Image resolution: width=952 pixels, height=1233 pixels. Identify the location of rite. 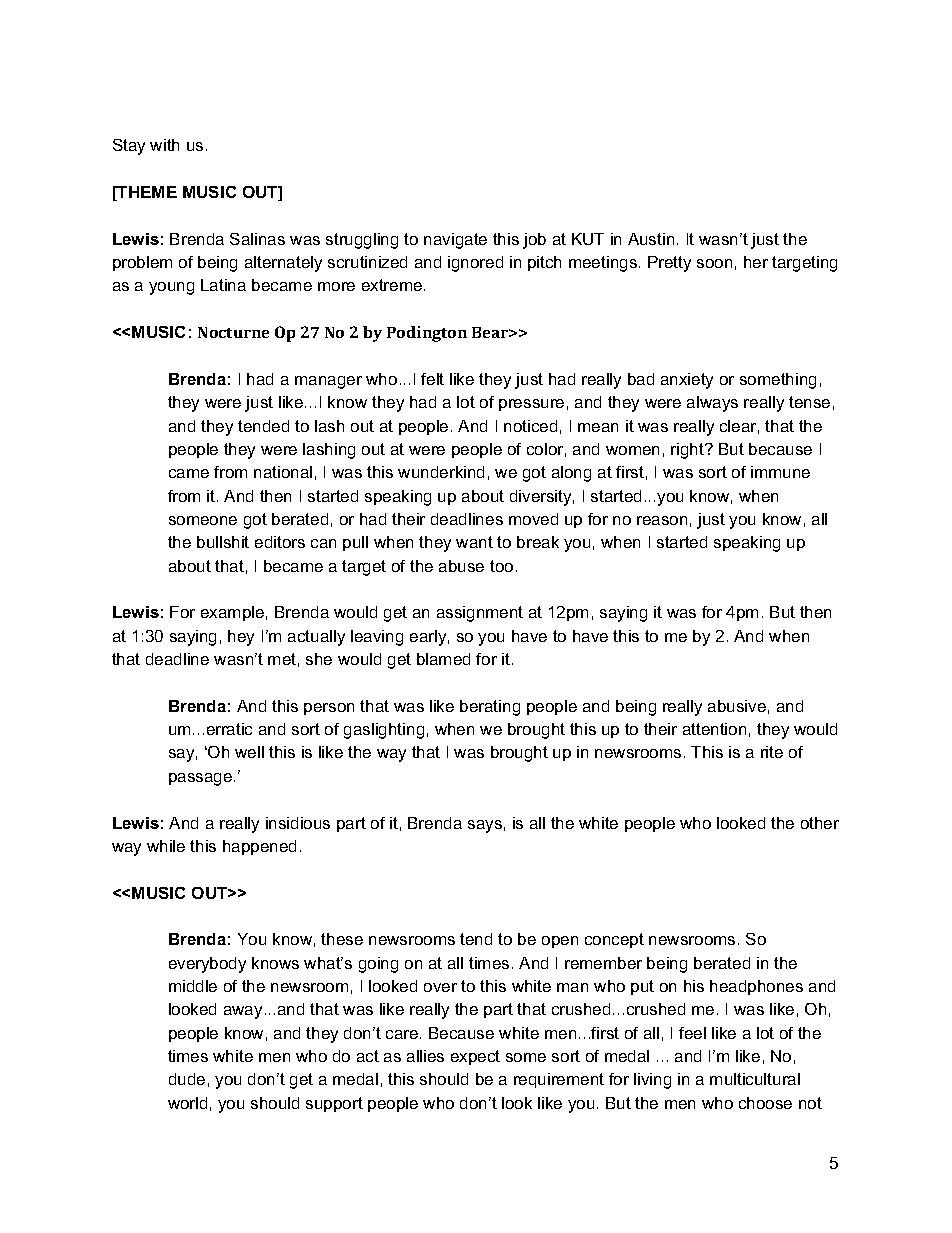
(772, 752).
